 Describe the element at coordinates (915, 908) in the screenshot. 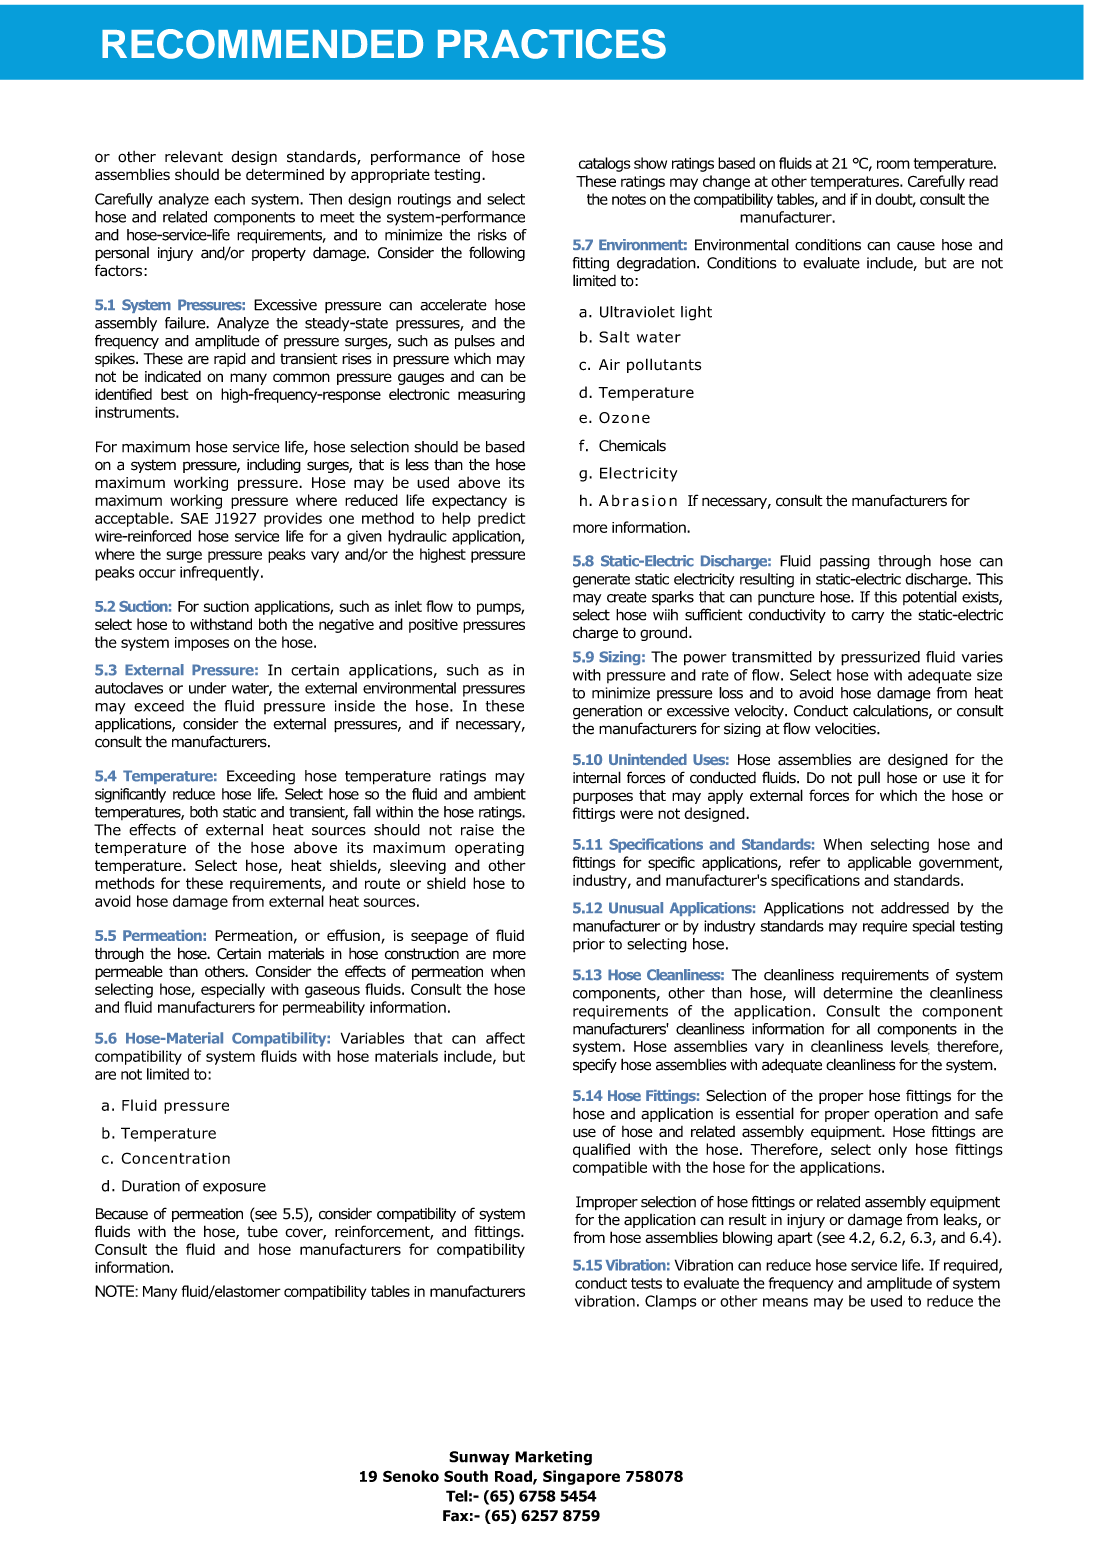

I see `addressed` at that location.
